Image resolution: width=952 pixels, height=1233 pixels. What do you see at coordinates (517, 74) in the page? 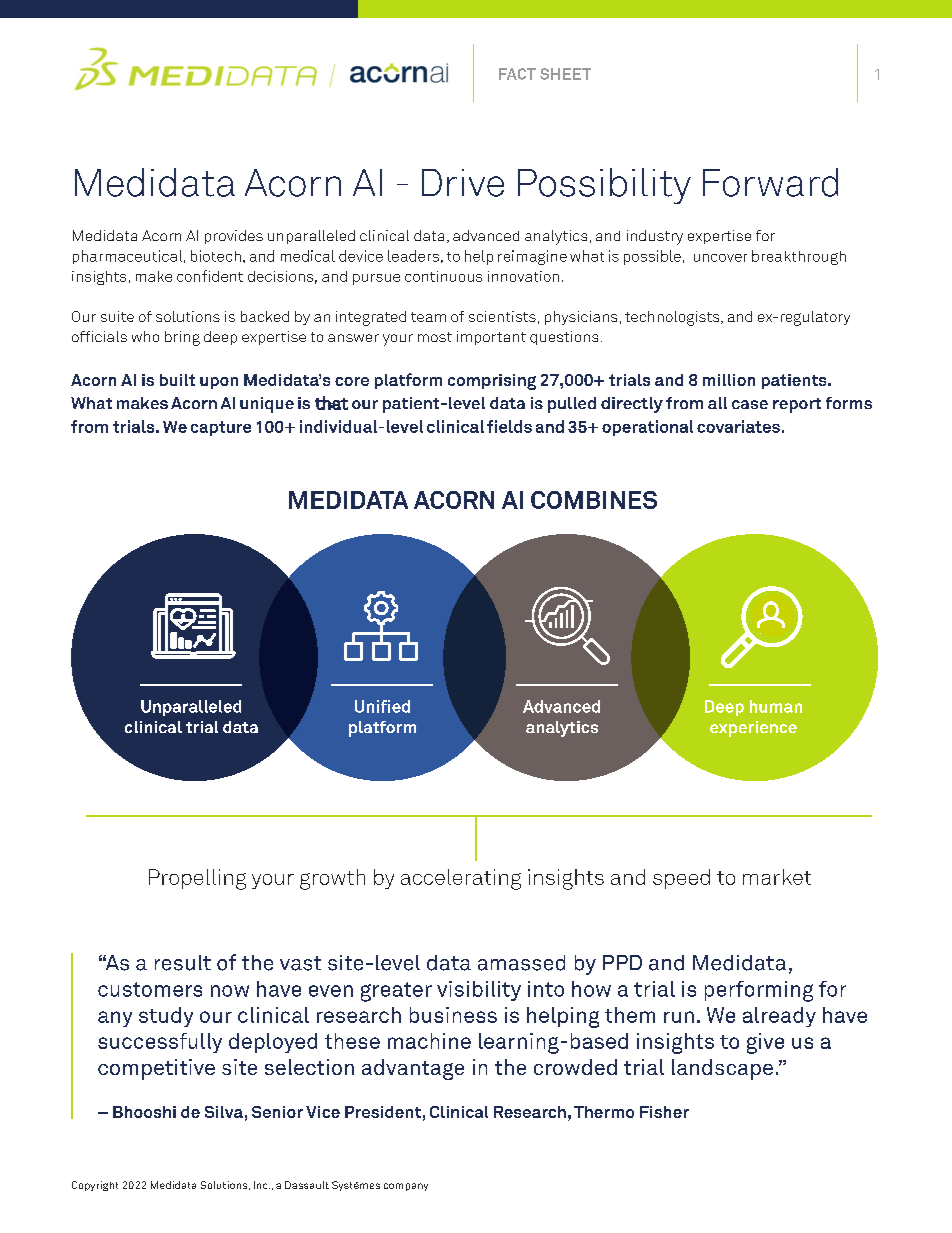
I see `FACT` at bounding box center [517, 74].
